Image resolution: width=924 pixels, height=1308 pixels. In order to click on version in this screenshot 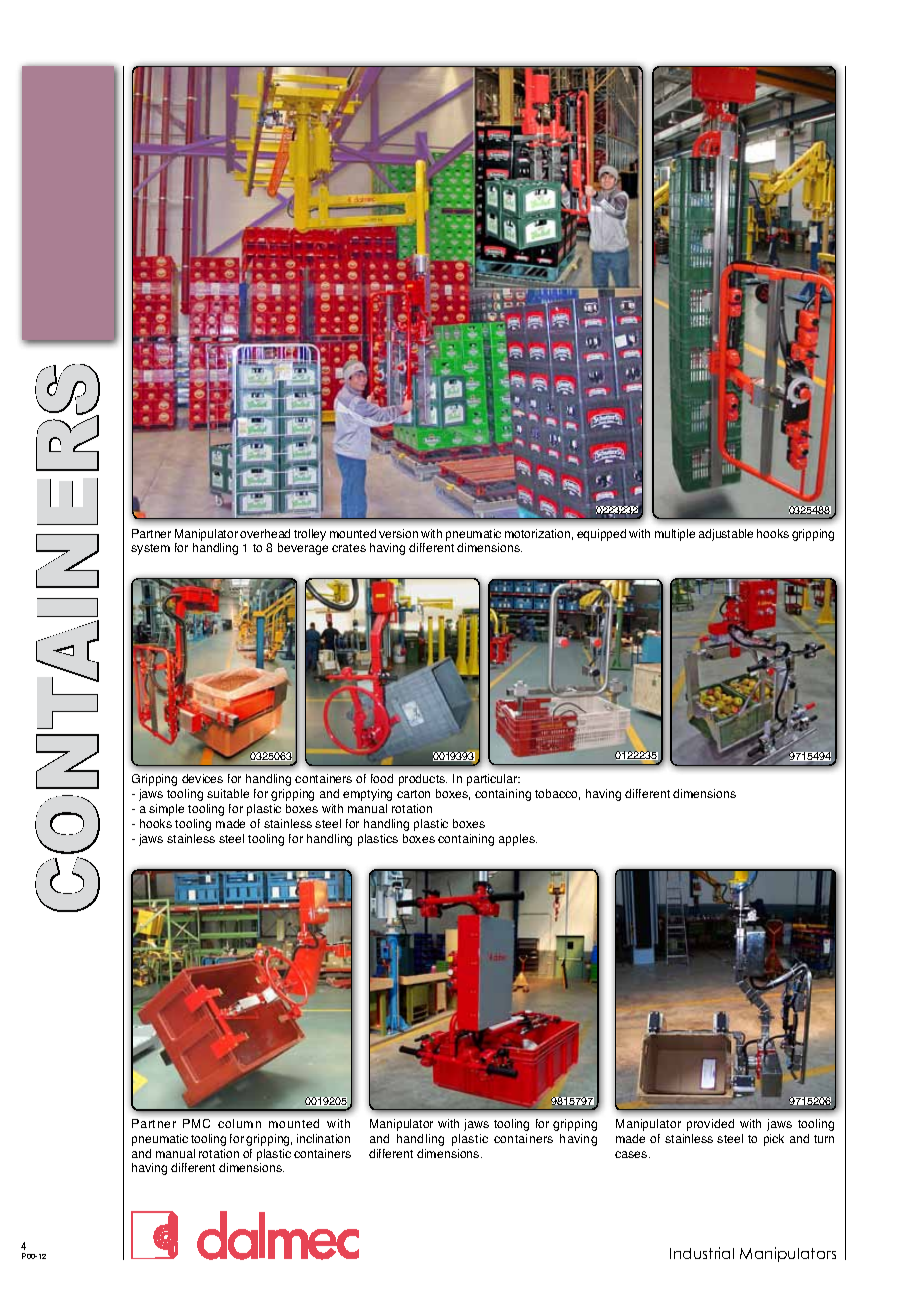, I will do `click(398, 533)`.
